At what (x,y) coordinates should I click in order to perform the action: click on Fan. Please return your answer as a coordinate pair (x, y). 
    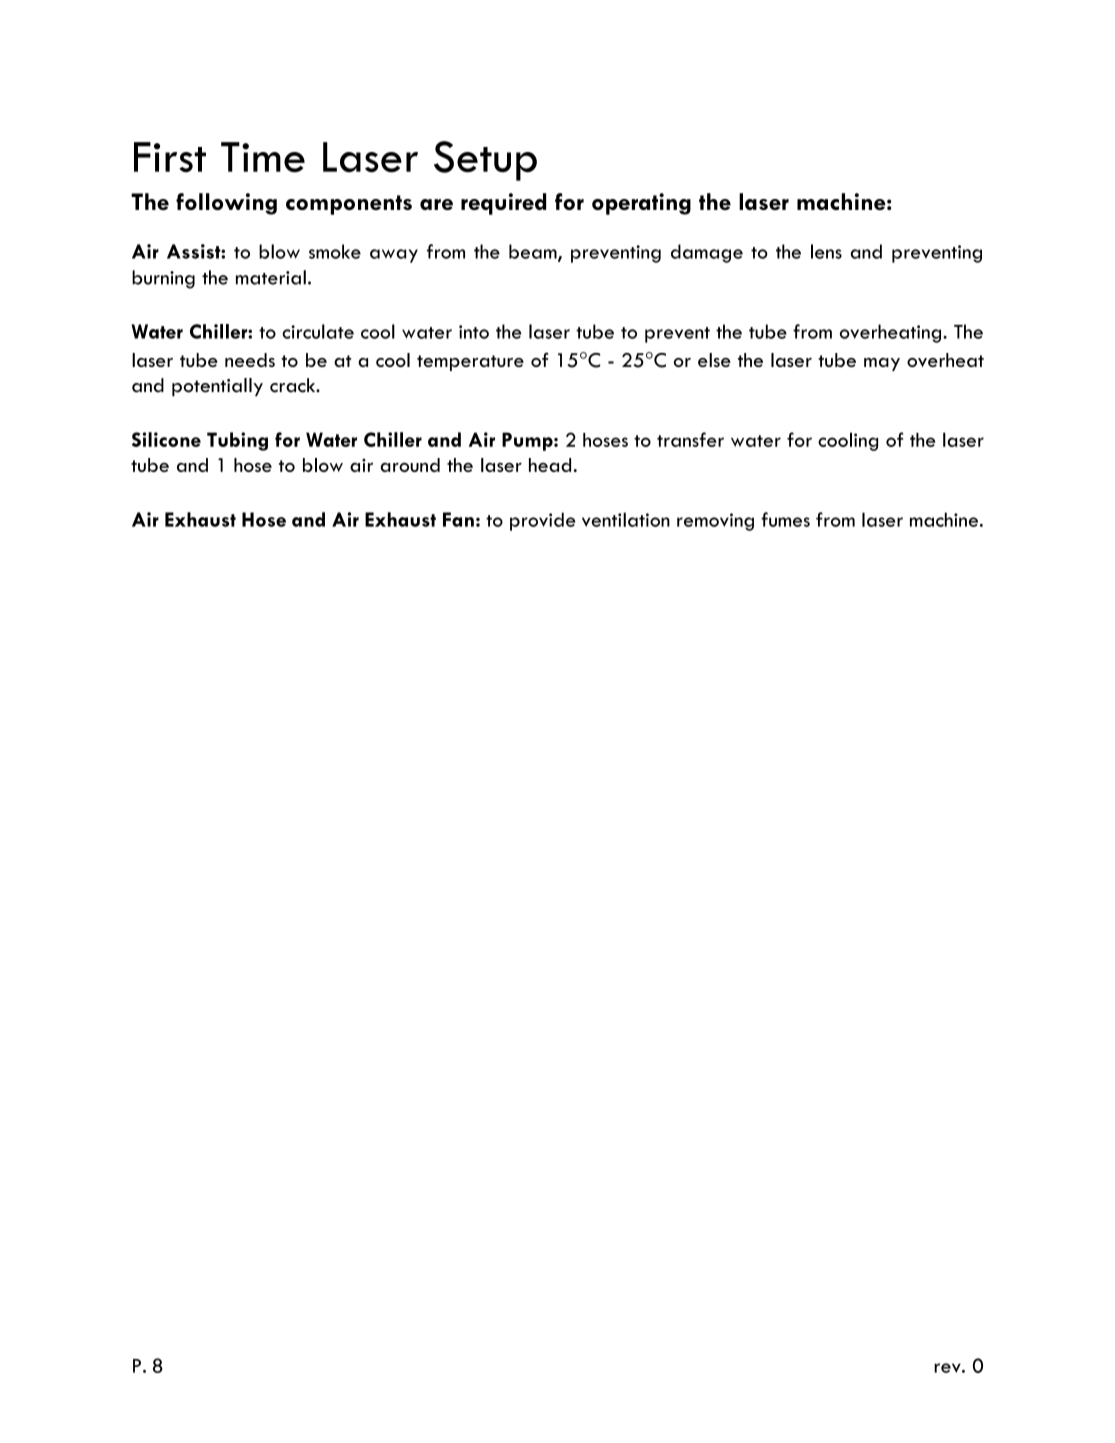
    Looking at the image, I should click on (458, 519).
